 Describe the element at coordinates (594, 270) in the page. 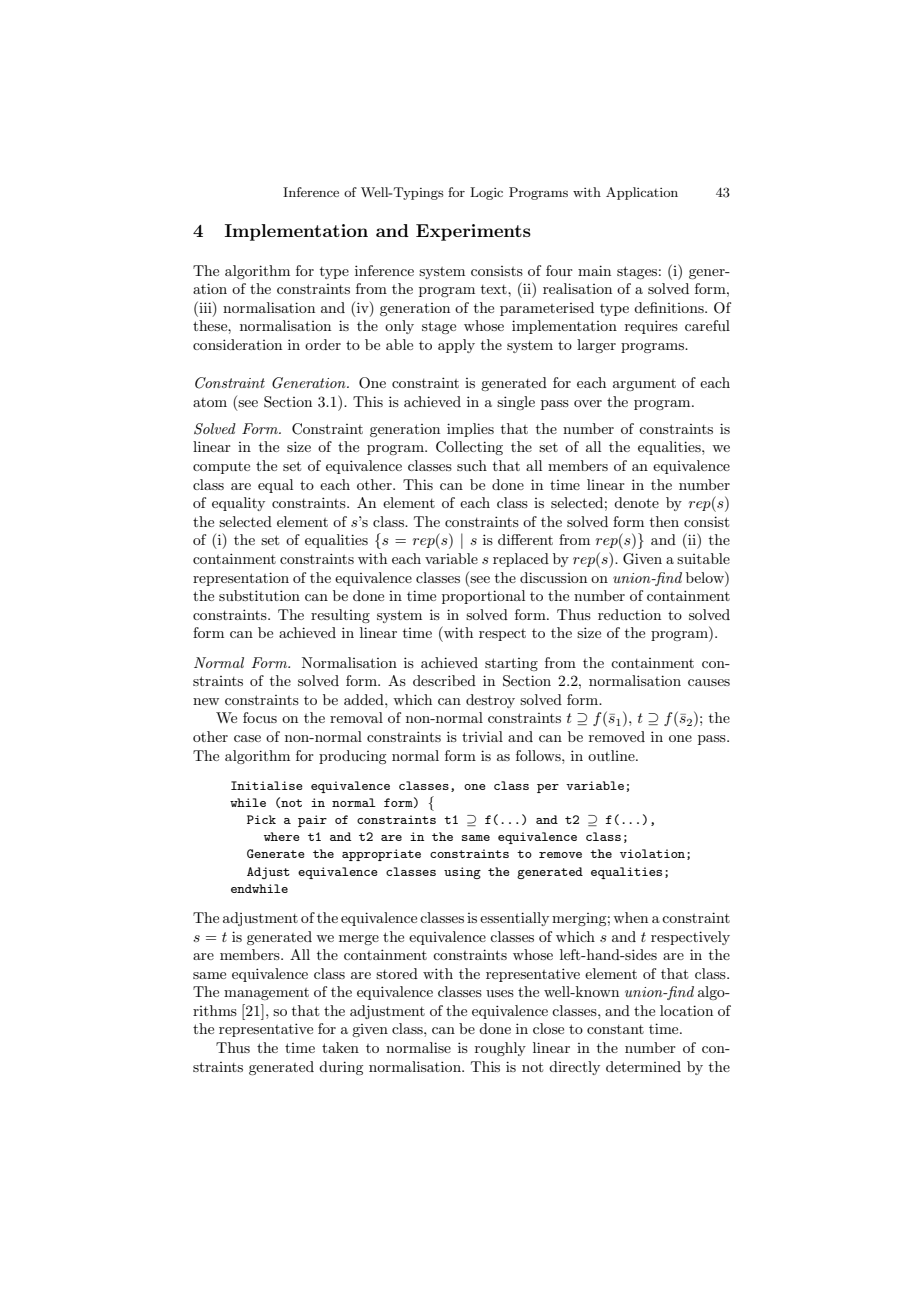

I see `main` at that location.
